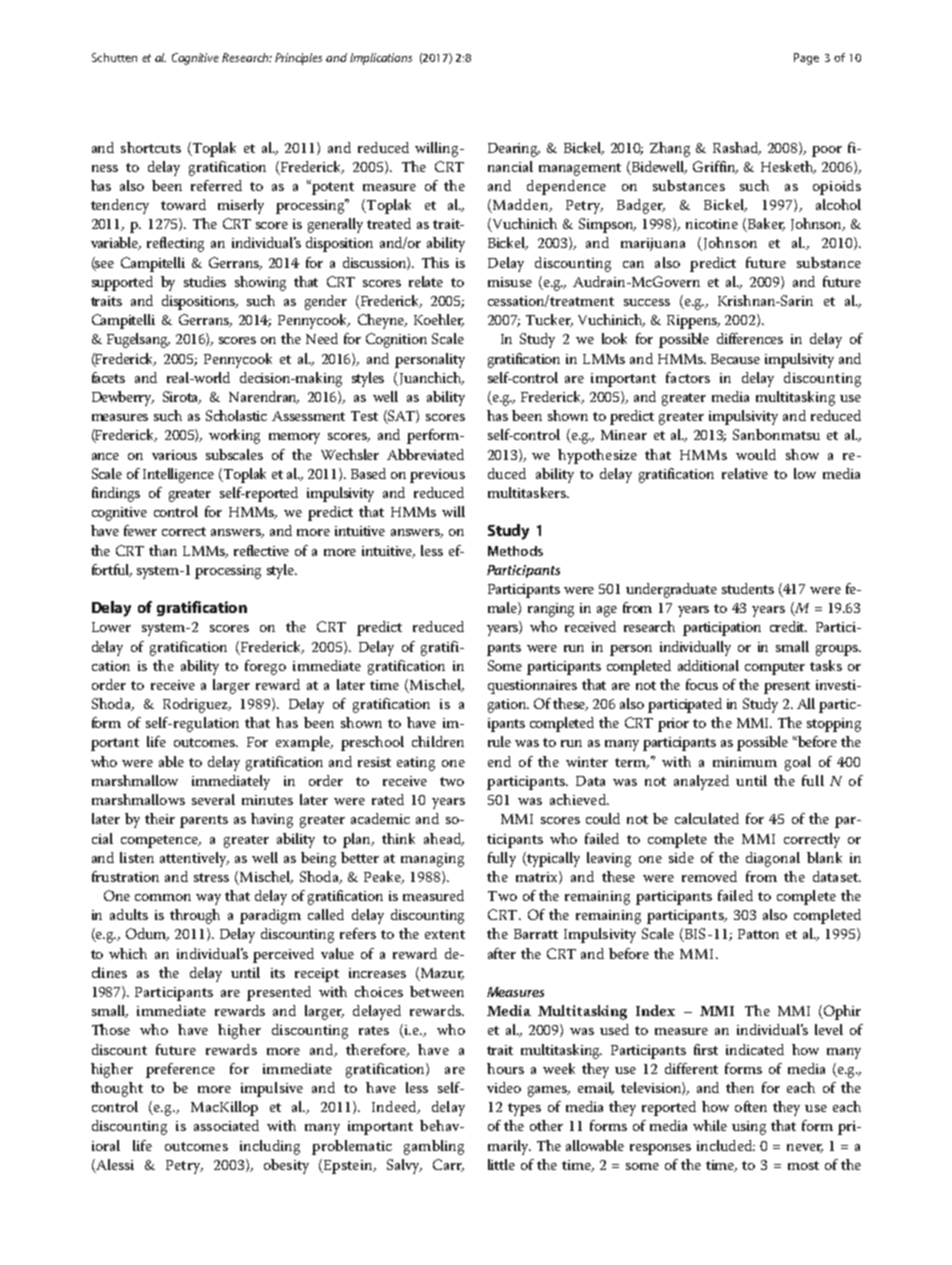  What do you see at coordinates (425, 454) in the screenshot?
I see `Abbreviated` at bounding box center [425, 454].
